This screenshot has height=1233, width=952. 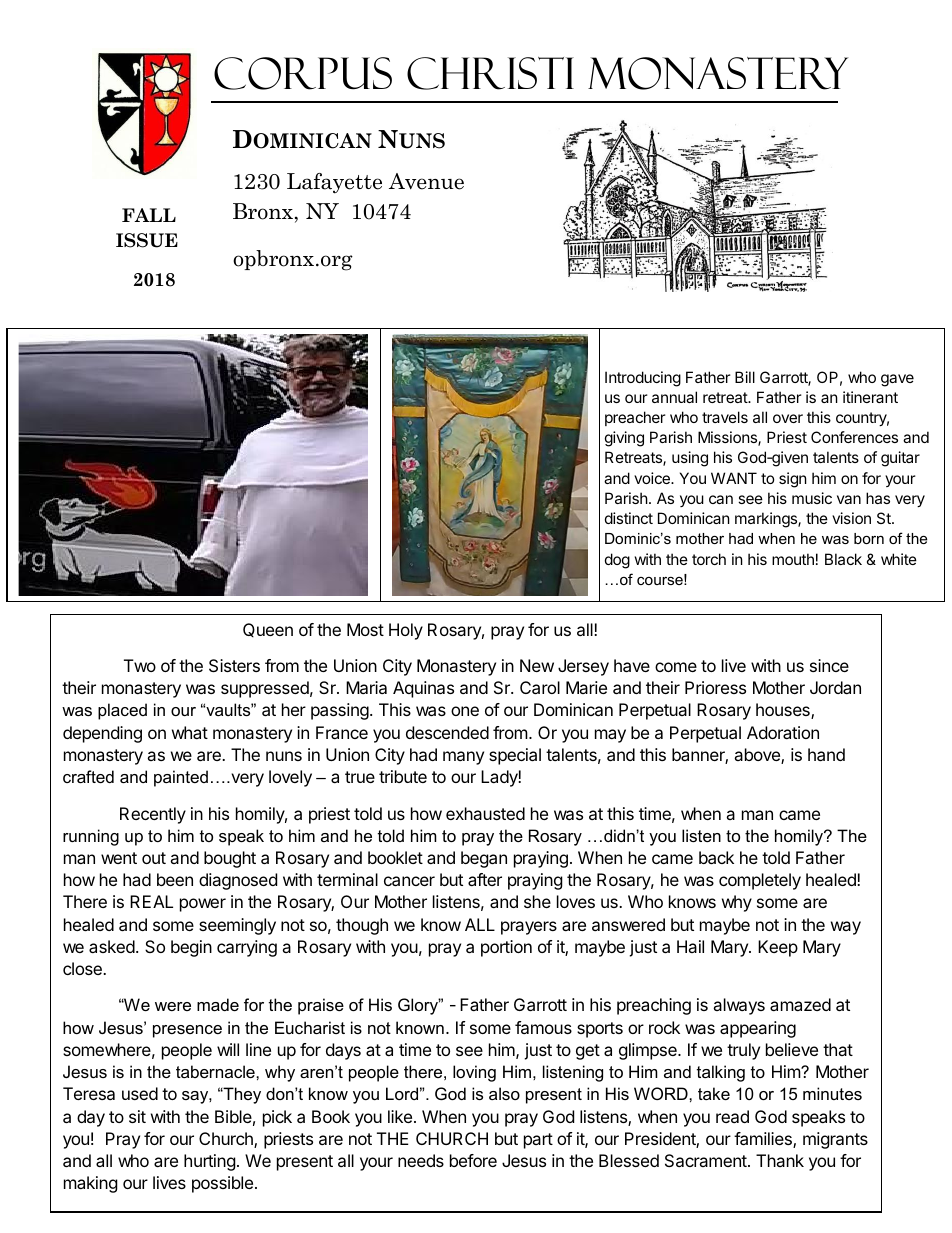 I want to click on Christi, so click(x=490, y=73).
